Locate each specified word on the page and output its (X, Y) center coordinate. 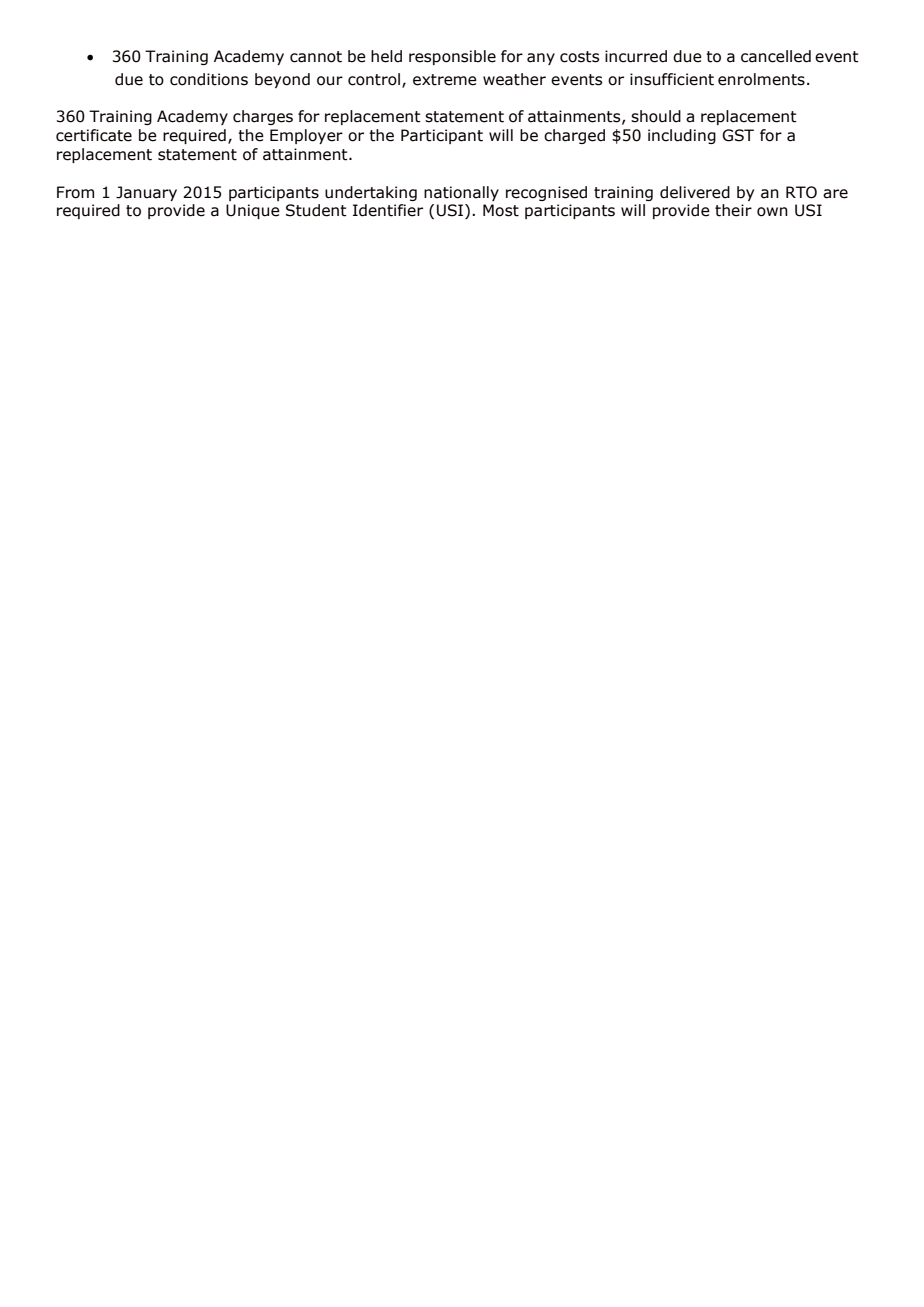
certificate (94, 135)
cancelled (776, 56)
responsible (452, 57)
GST (738, 135)
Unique (253, 211)
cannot (316, 57)
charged (574, 136)
